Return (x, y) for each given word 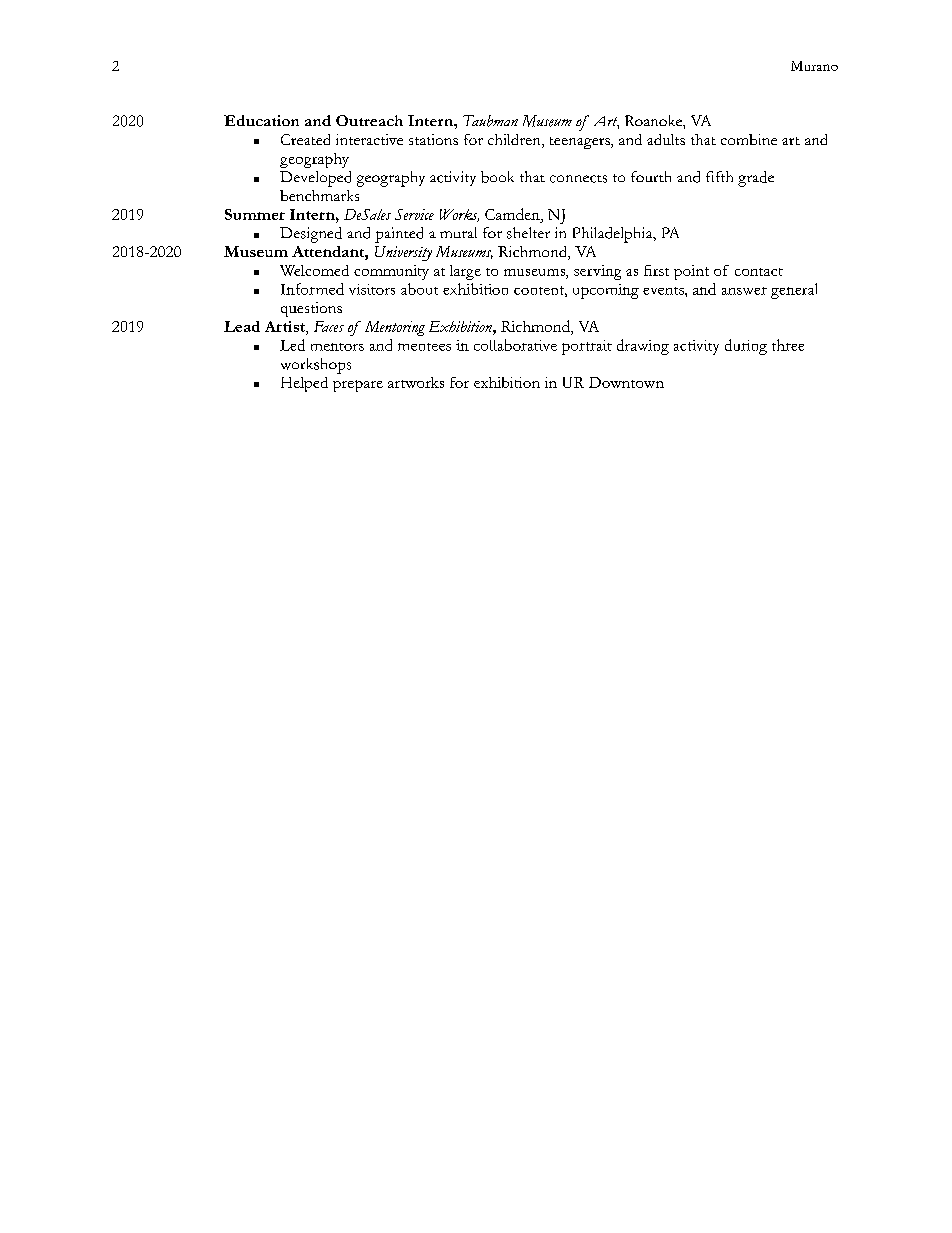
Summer (255, 214)
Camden (513, 214)
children (515, 141)
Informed (312, 289)
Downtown (626, 382)
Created (305, 139)
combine (749, 139)
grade (756, 179)
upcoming (606, 291)
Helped (304, 384)
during (746, 347)
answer (744, 291)
